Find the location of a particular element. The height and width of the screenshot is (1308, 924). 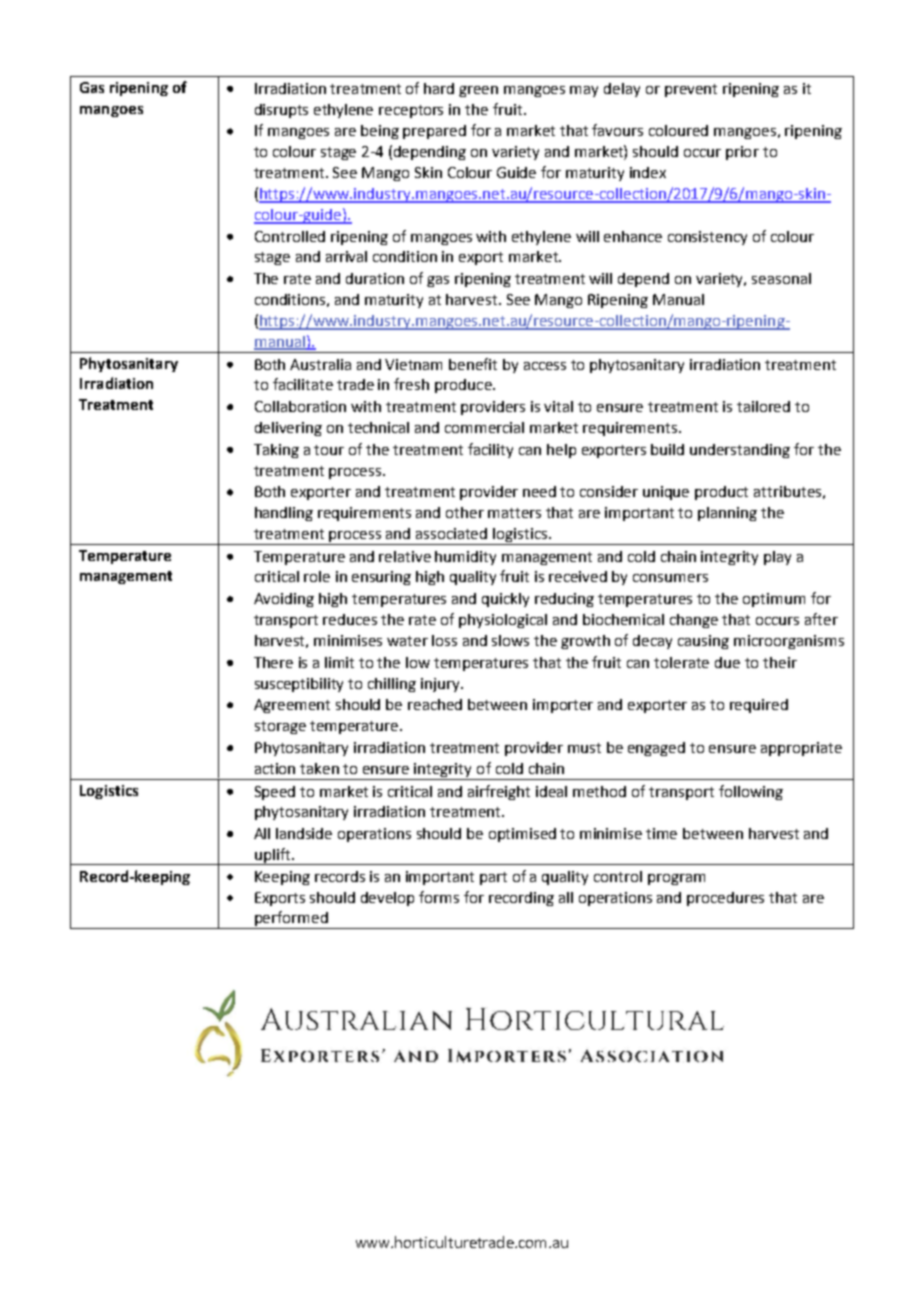

handling is located at coordinates (284, 514).
